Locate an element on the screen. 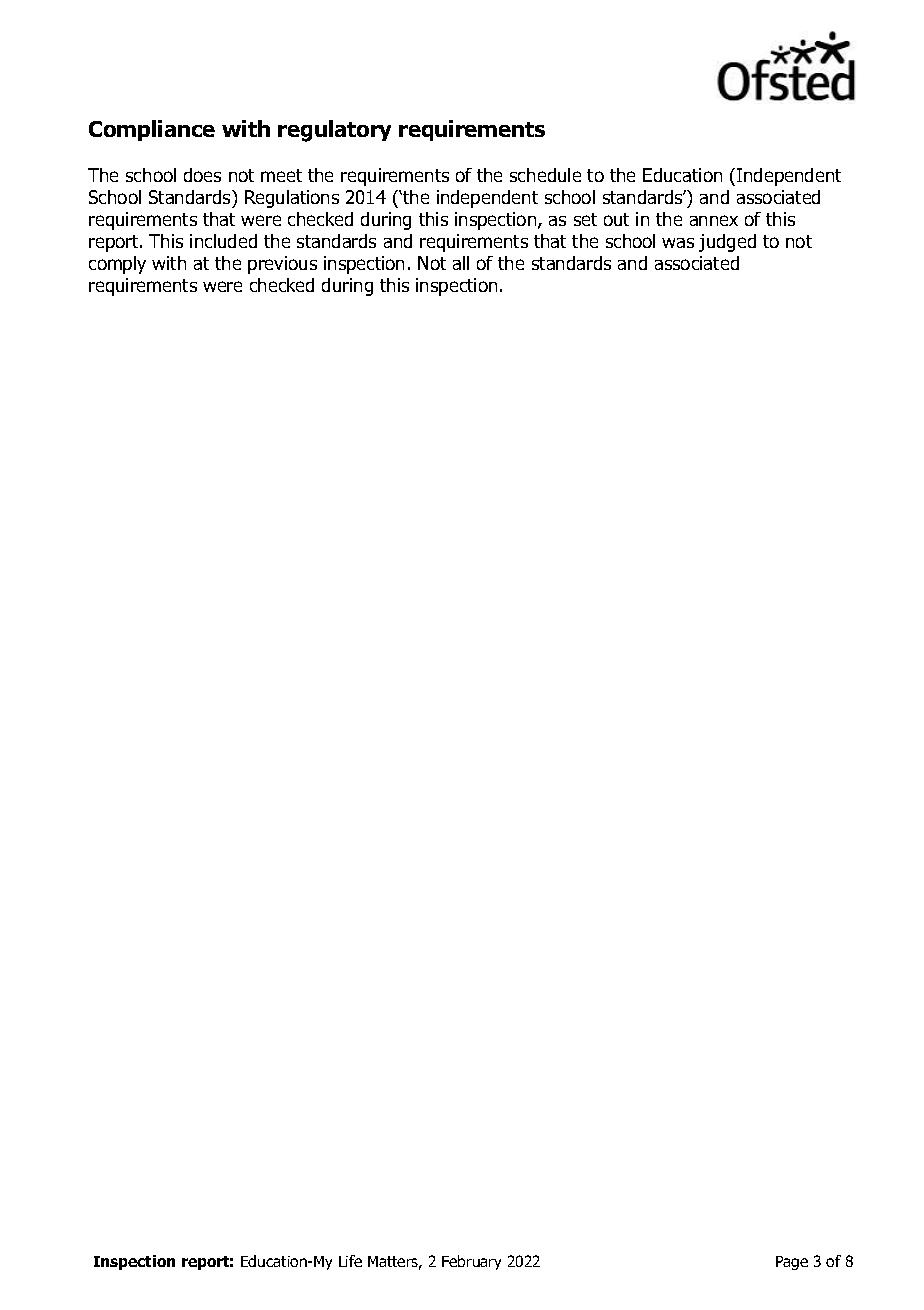 The width and height of the screenshot is (924, 1310). annex is located at coordinates (714, 220).
